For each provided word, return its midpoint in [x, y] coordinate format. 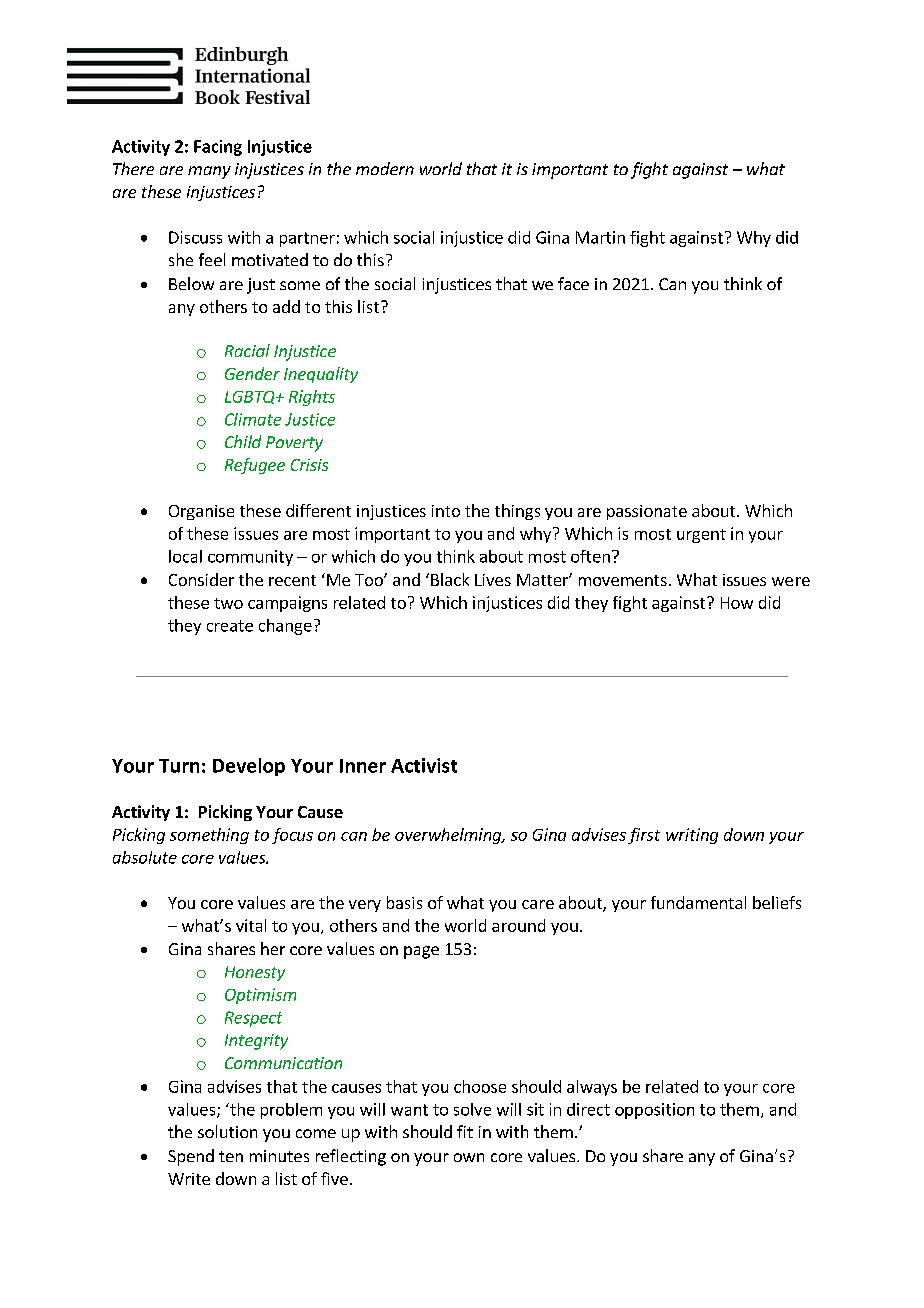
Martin [600, 237]
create [230, 626]
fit [465, 1131]
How [737, 603]
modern [385, 168]
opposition [654, 1111]
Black [450, 579]
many [209, 172]
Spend [191, 1157]
